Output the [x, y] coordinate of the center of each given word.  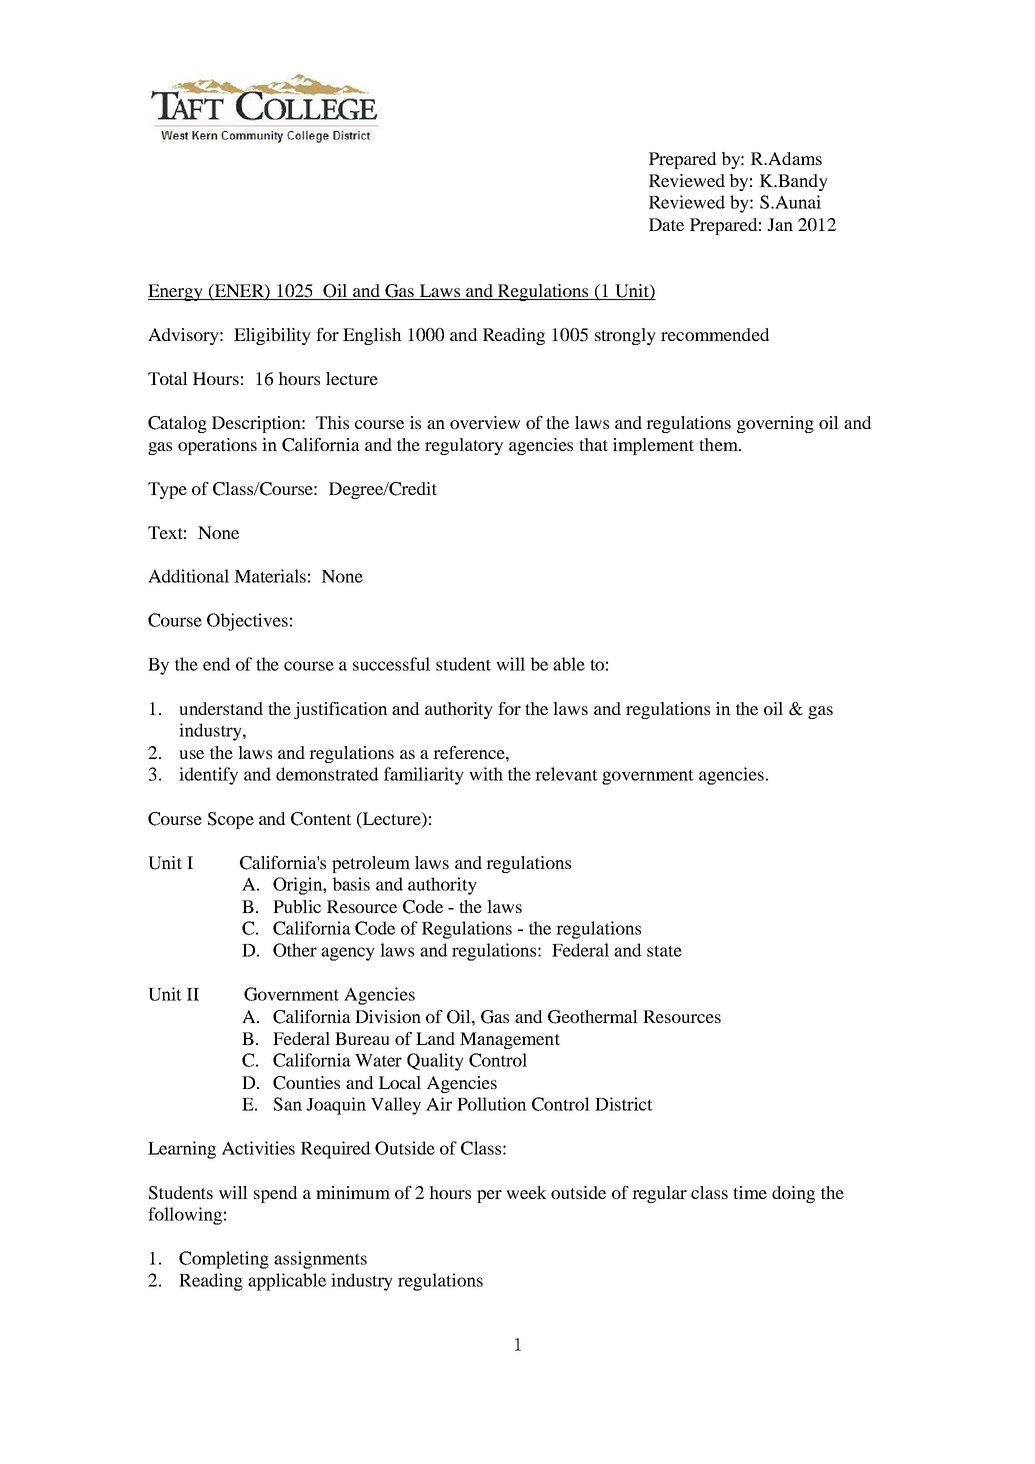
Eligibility [272, 336]
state [664, 951]
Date [666, 224]
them [719, 444]
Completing [224, 1260]
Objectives [247, 622]
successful [391, 664]
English [372, 336]
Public [297, 906]
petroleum [371, 864]
